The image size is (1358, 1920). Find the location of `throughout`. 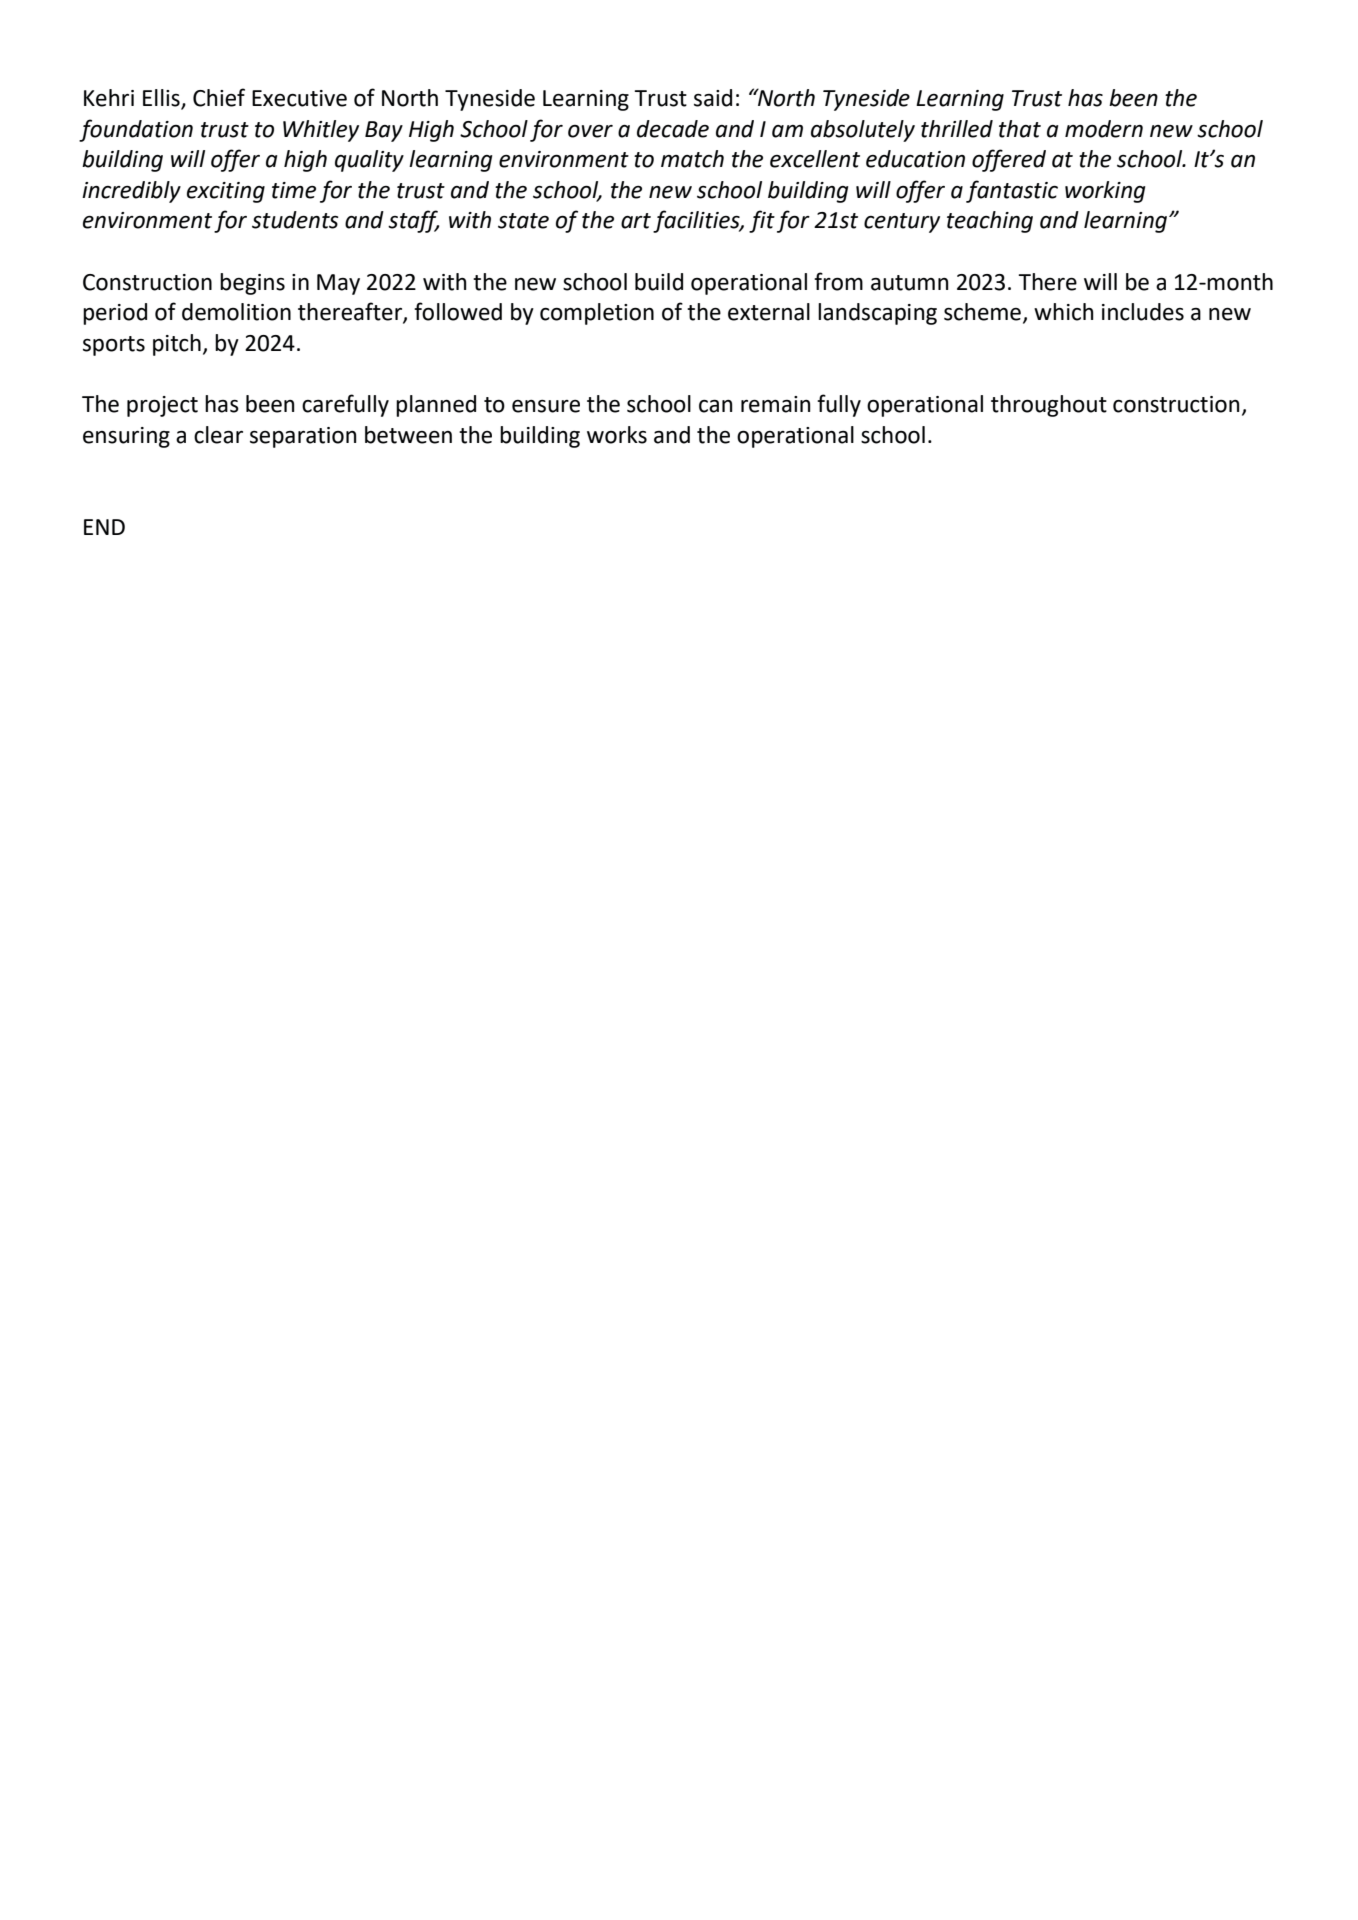

throughout is located at coordinates (1049, 406).
